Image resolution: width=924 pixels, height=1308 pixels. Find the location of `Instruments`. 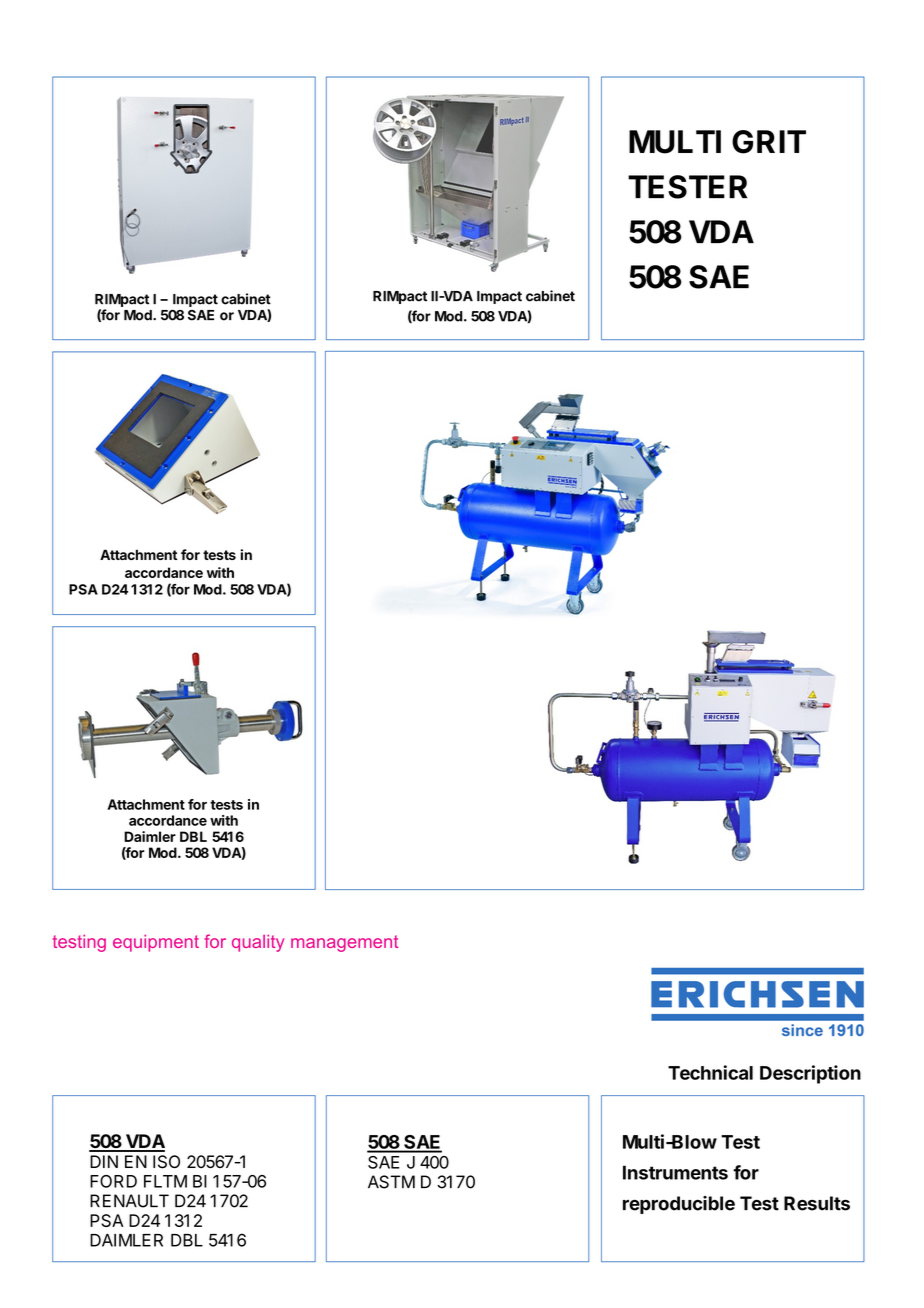

Instruments is located at coordinates (675, 1172).
